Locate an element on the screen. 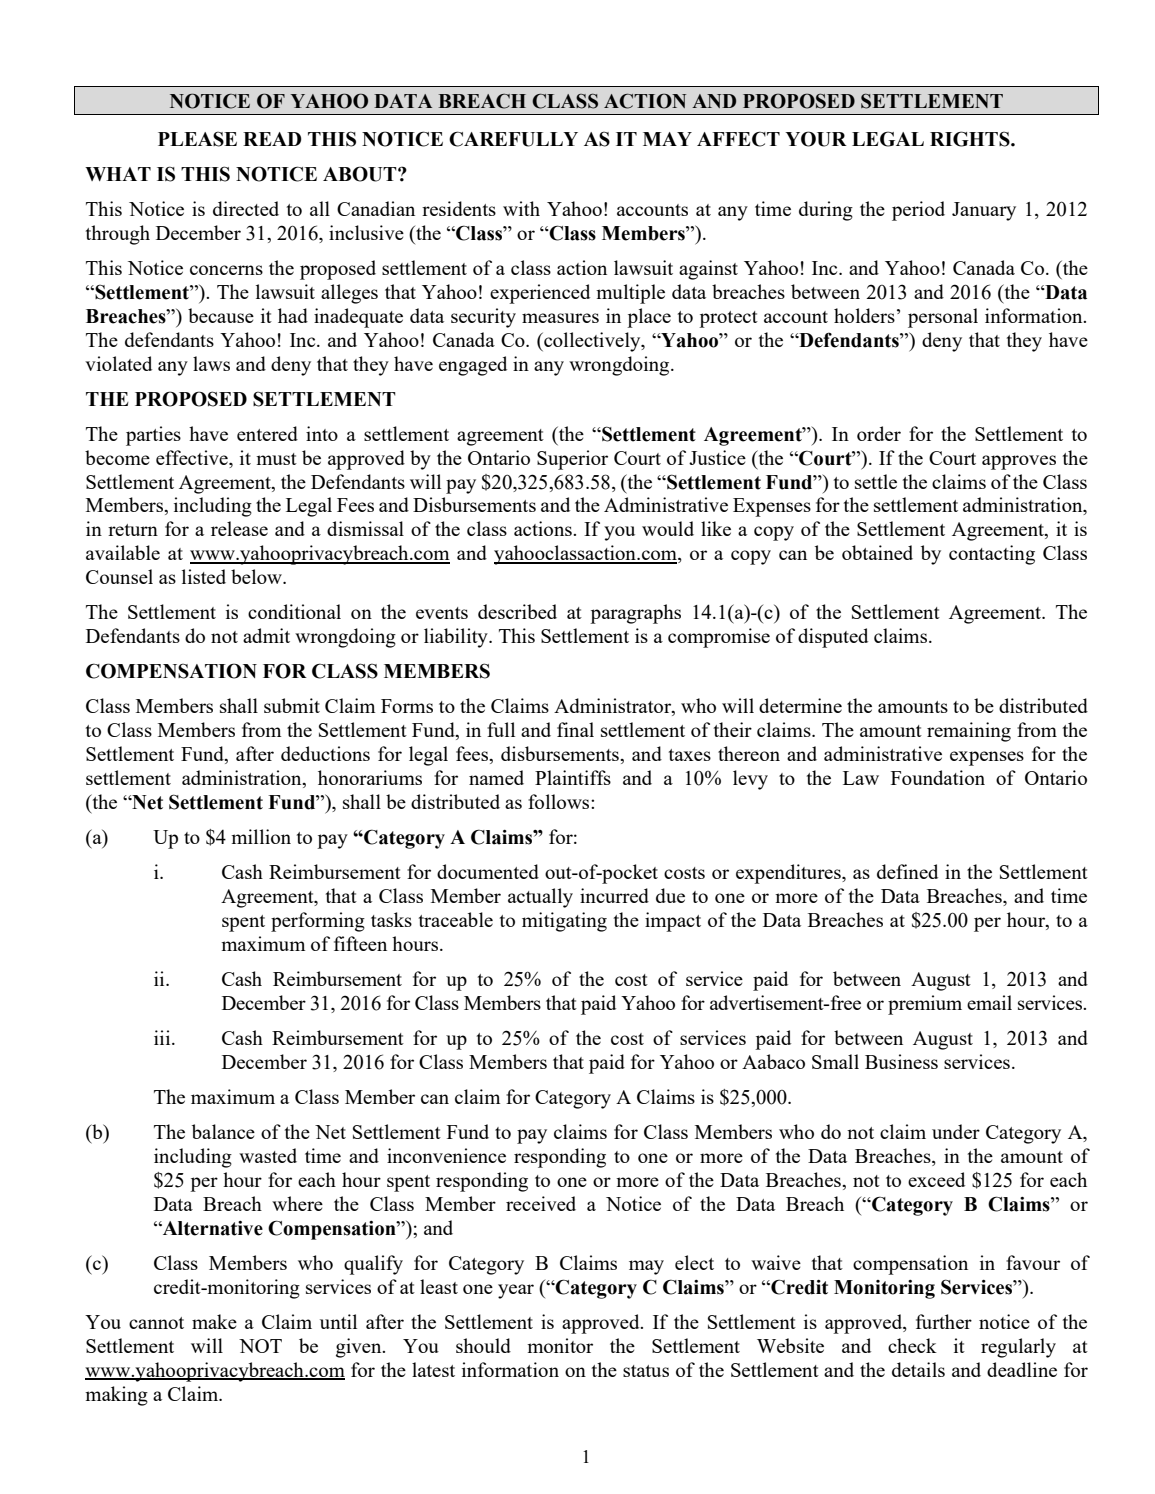 This screenshot has width=1155, height=1494. status is located at coordinates (646, 1371).
